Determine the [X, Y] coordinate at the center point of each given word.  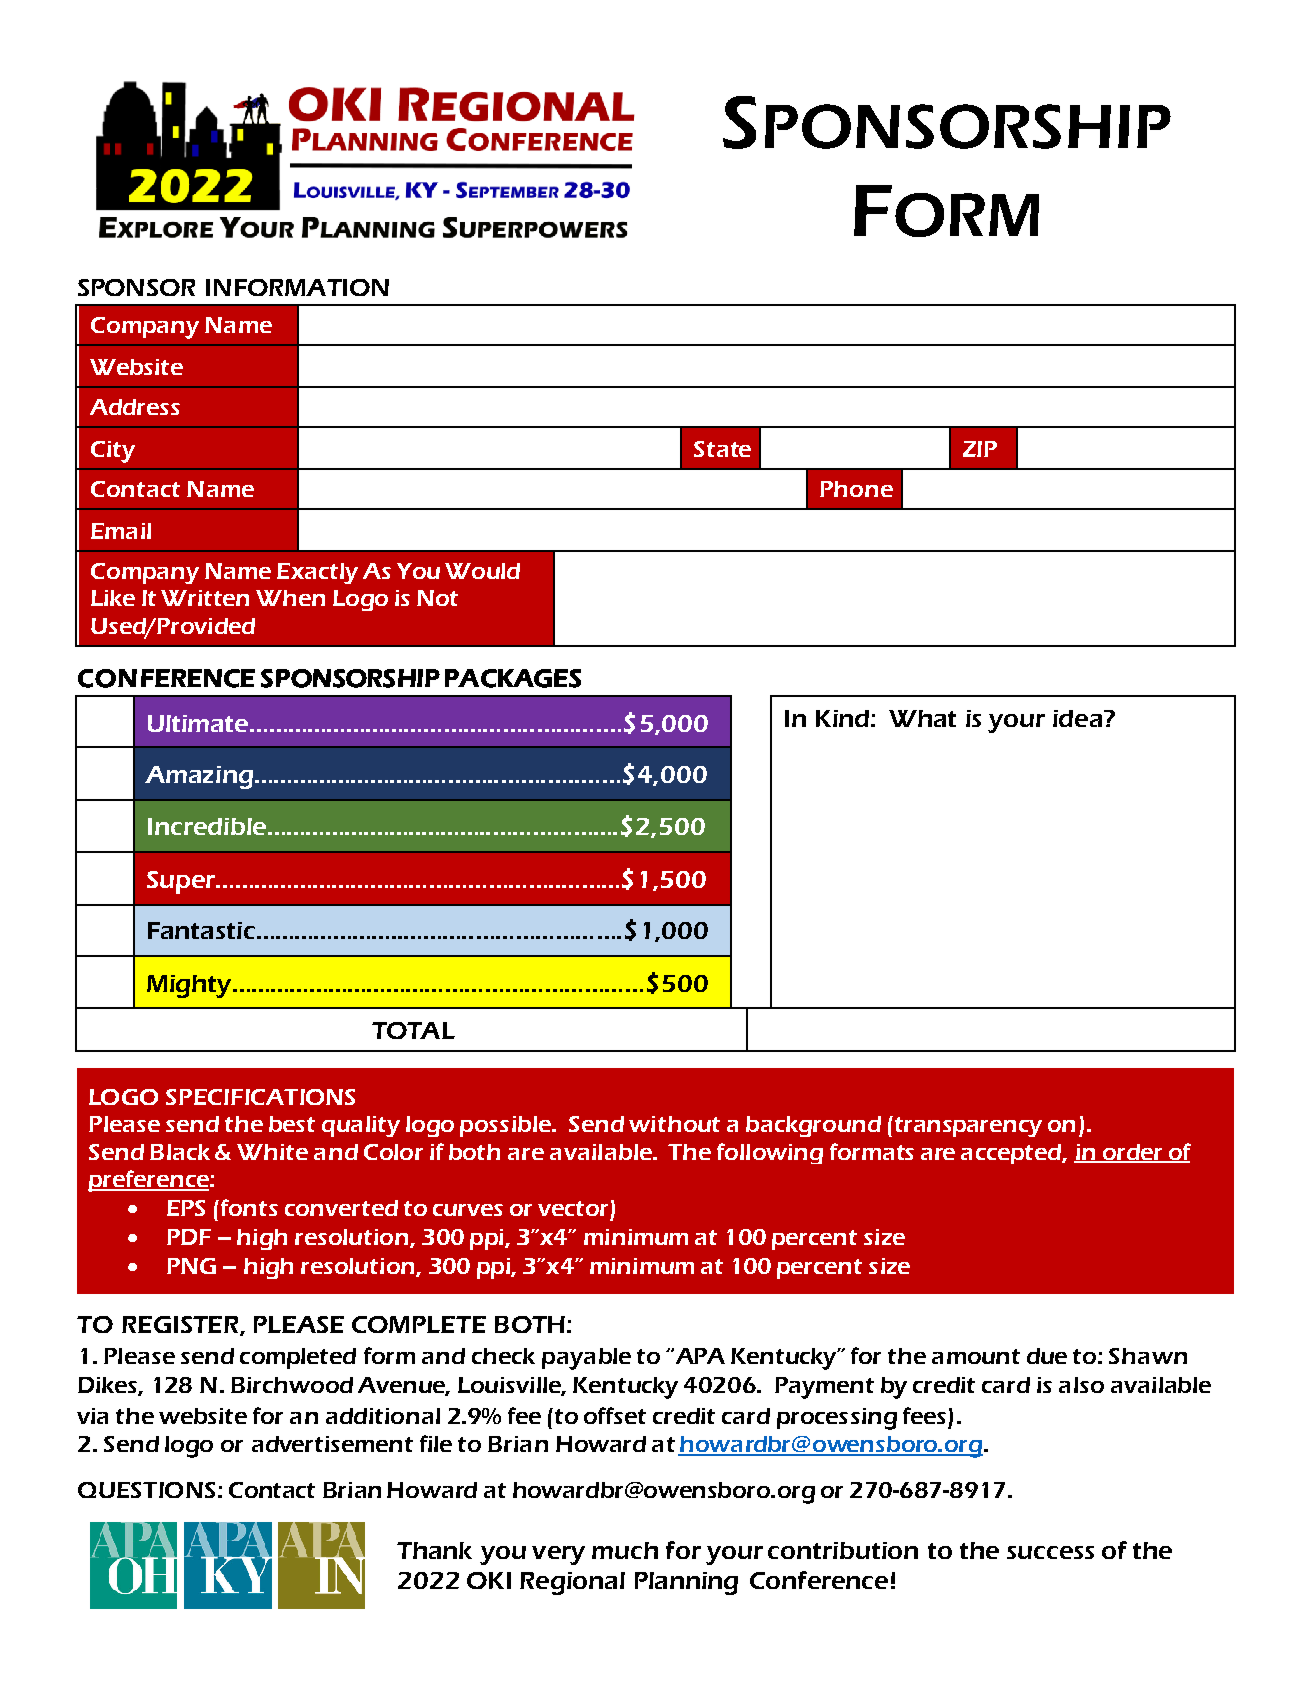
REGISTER [181, 1326]
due [1047, 1356]
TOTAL [413, 1030]
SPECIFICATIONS [260, 1097]
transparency [968, 1127]
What [922, 718]
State [722, 449]
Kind [842, 718]
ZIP [980, 449]
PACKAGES [513, 678]
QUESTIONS [146, 1490]
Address [135, 407]
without [674, 1124]
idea [1077, 718]
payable [586, 1359]
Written [205, 598]
